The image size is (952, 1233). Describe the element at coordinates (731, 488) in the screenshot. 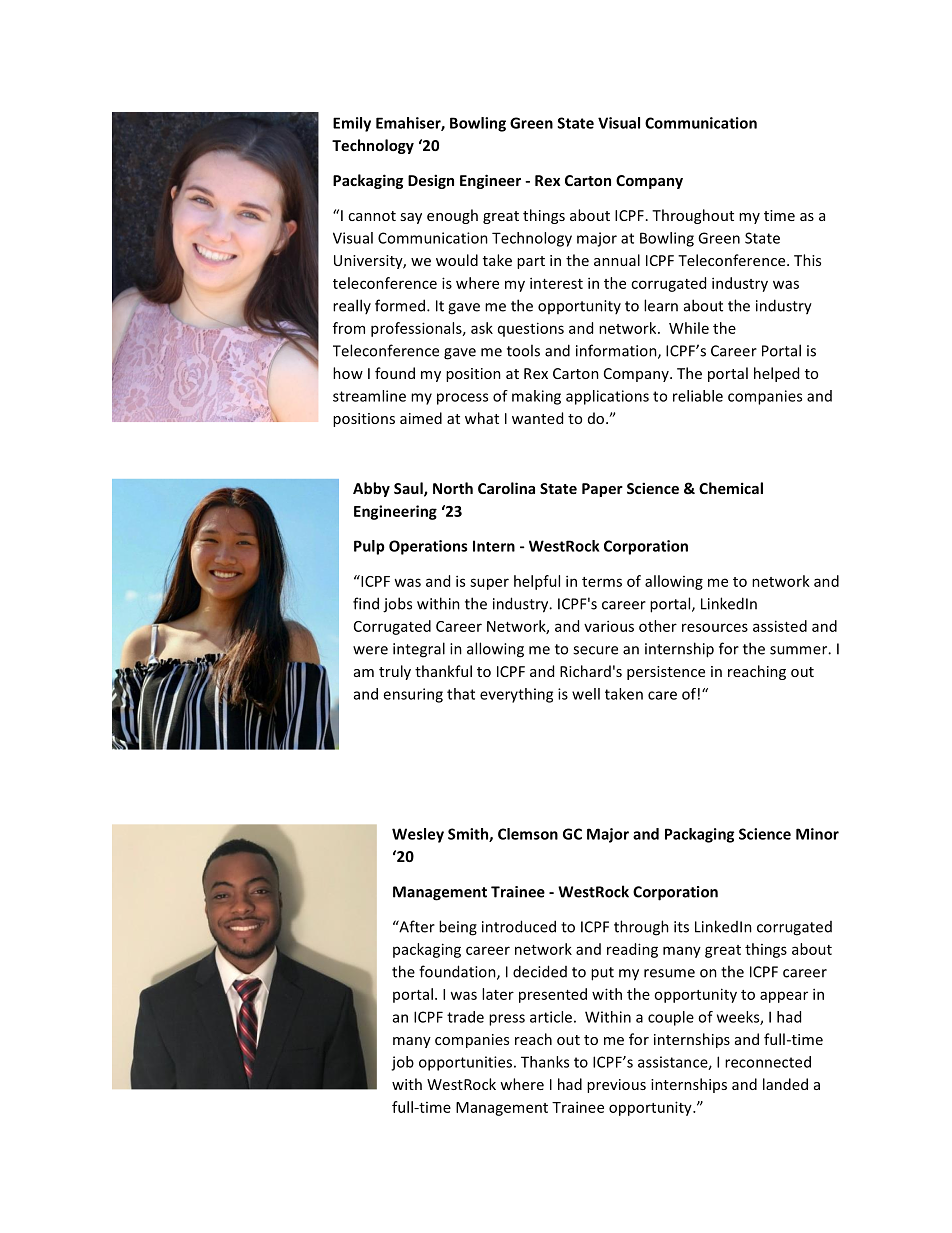

I see `Chemical` at that location.
